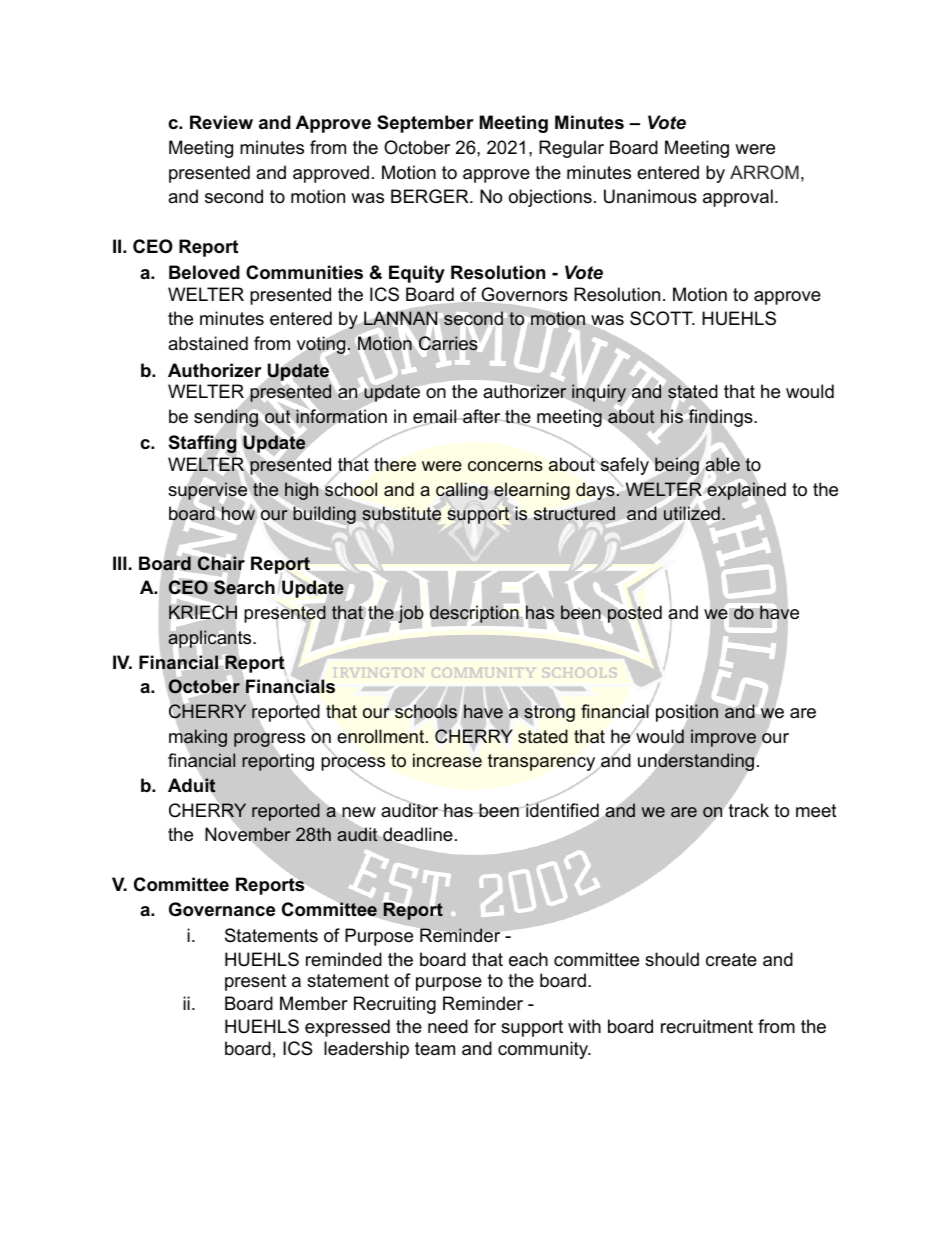  What do you see at coordinates (474, 614) in the screenshot?
I see `description` at bounding box center [474, 614].
